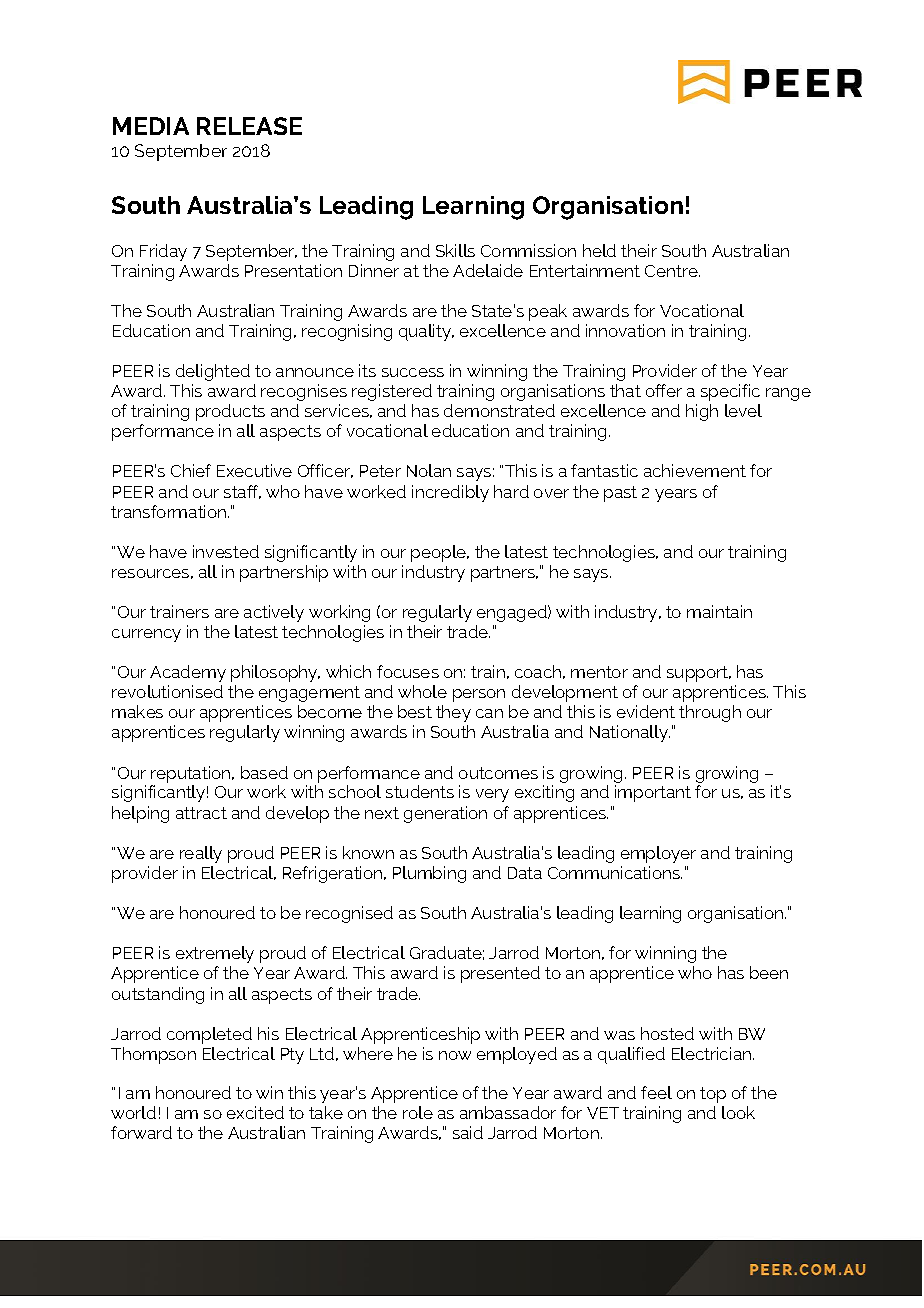 Image resolution: width=924 pixels, height=1308 pixels. I want to click on RELEASE, so click(249, 126).
